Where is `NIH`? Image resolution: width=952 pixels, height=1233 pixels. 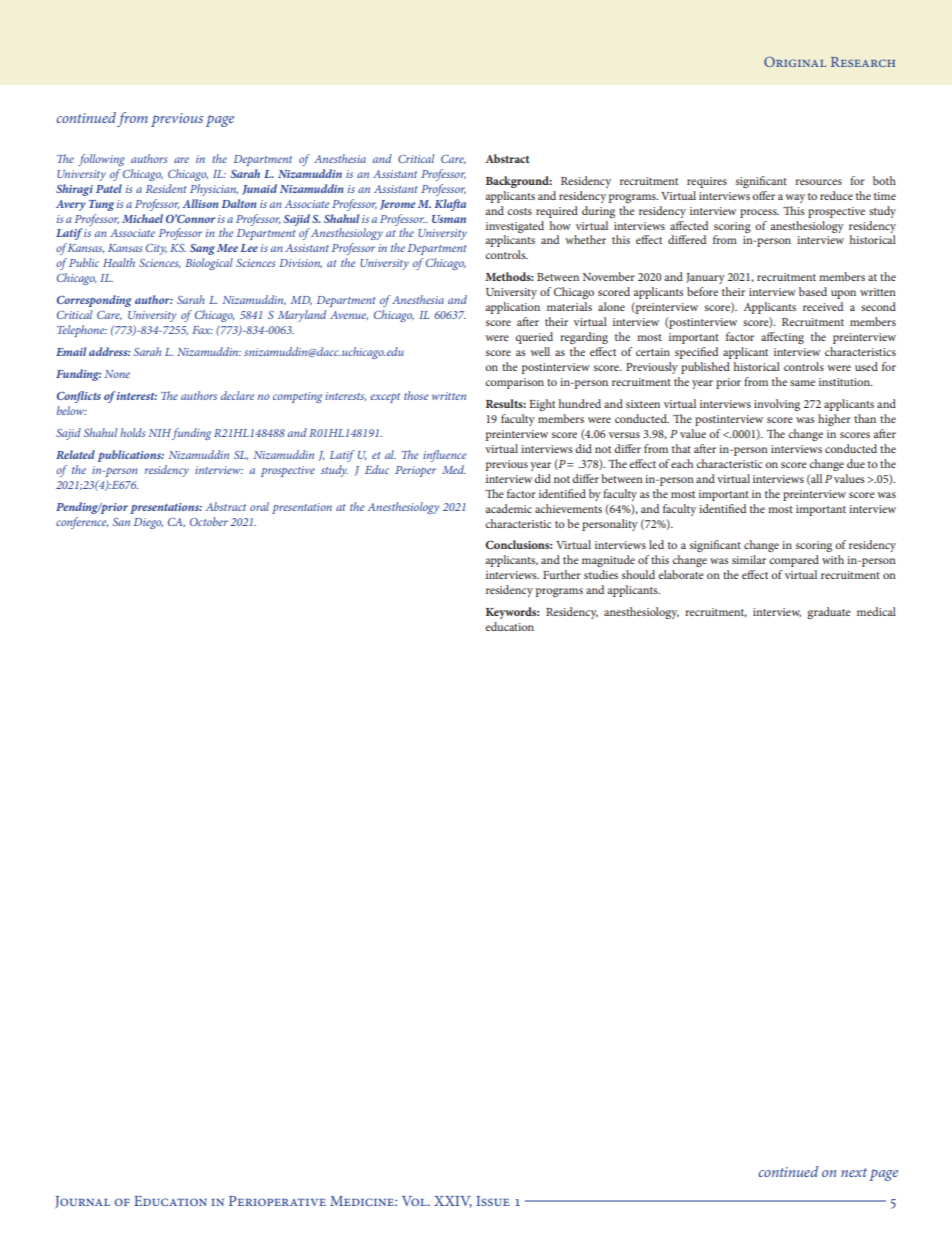
NIH is located at coordinates (160, 433).
